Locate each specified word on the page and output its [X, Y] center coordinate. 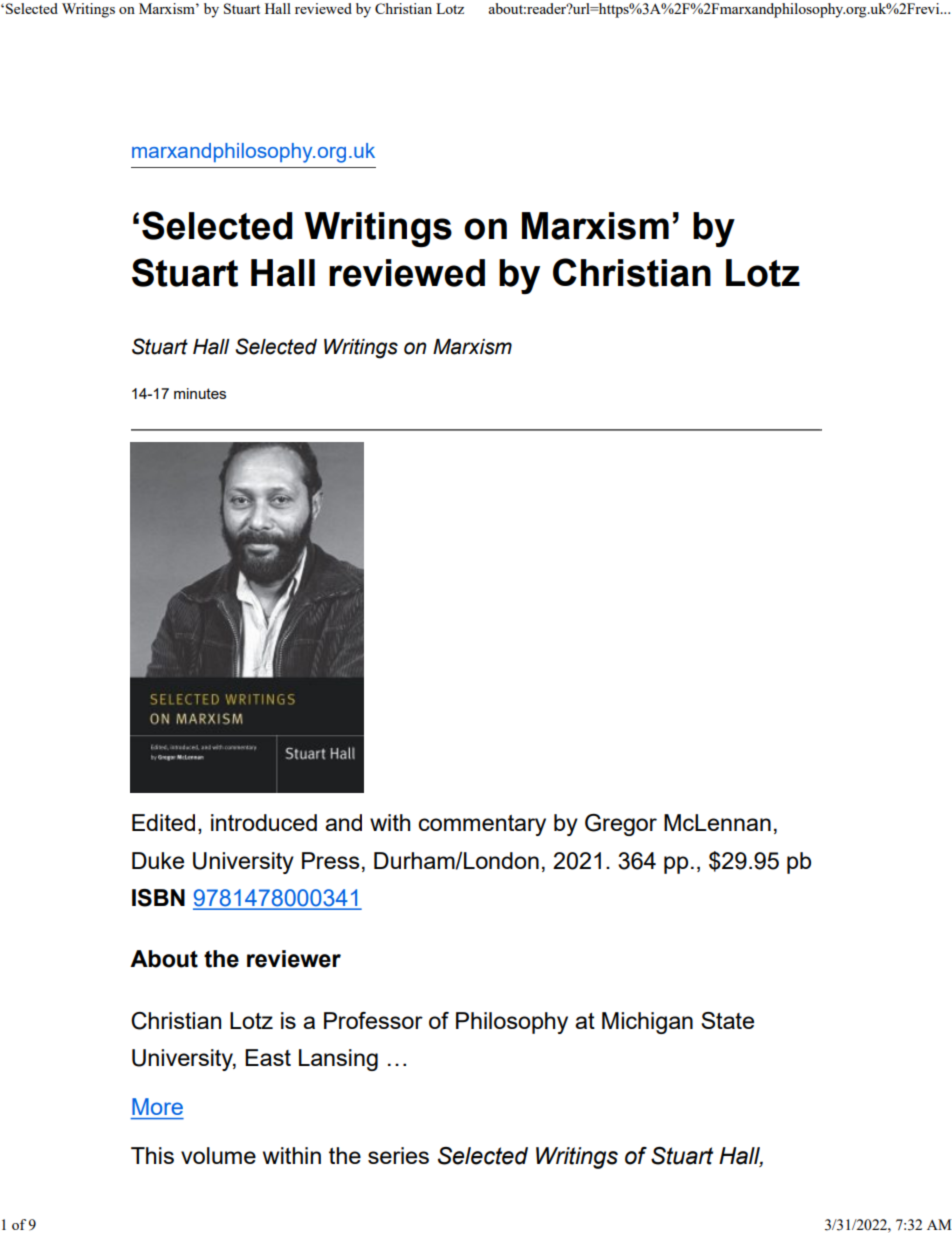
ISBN [158, 898]
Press [330, 860]
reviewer [294, 959]
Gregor [621, 825]
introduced [264, 822]
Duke [158, 860]
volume [218, 1155]
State [727, 1020]
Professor [373, 1020]
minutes [200, 393]
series [398, 1155]
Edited [163, 822]
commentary [482, 825]
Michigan [647, 1023]
